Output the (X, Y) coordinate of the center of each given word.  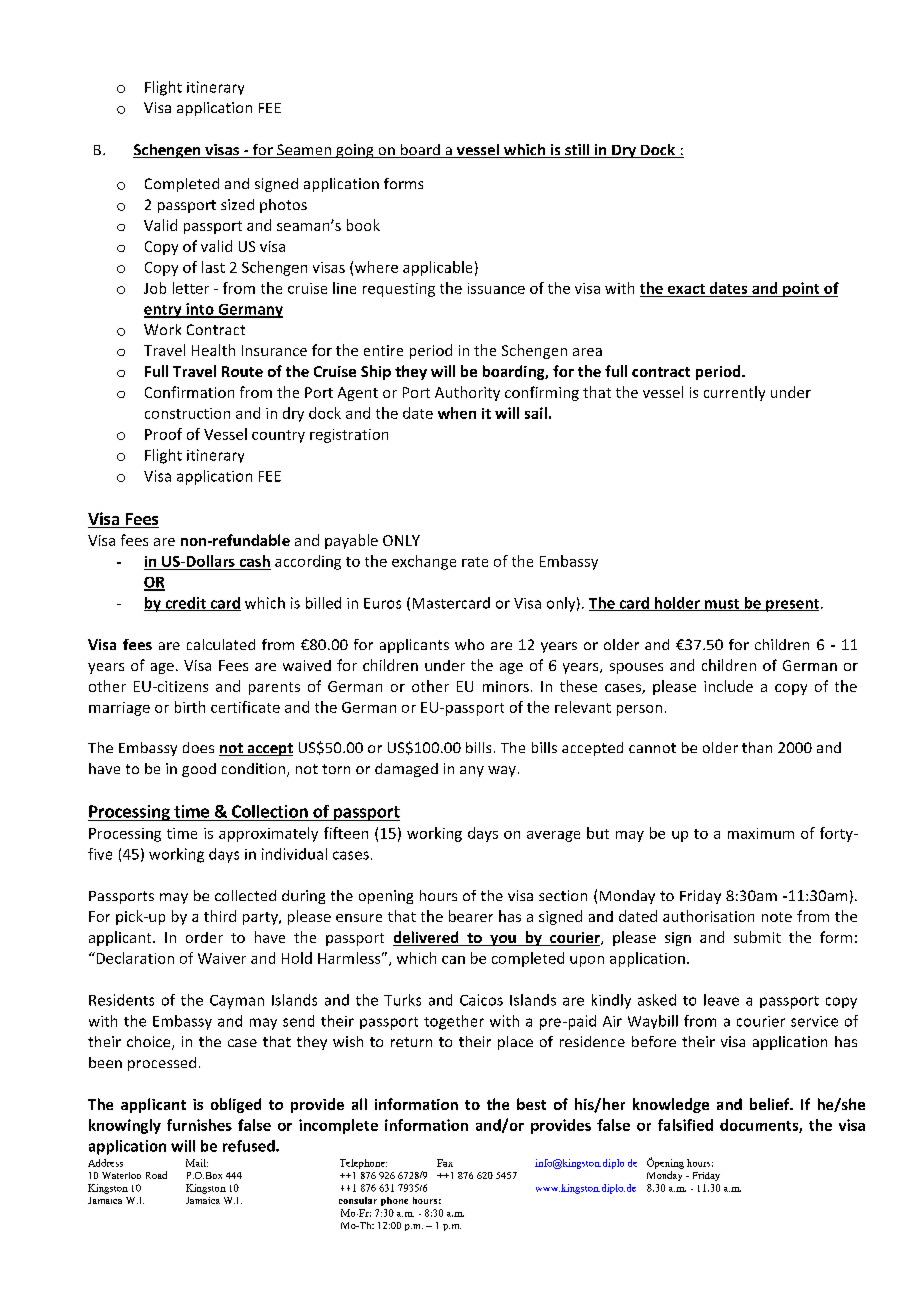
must (722, 605)
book (363, 225)
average (553, 836)
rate (475, 562)
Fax (445, 1163)
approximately (268, 834)
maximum (761, 833)
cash (255, 561)
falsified (685, 1125)
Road (156, 1175)
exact (686, 289)
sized (237, 204)
